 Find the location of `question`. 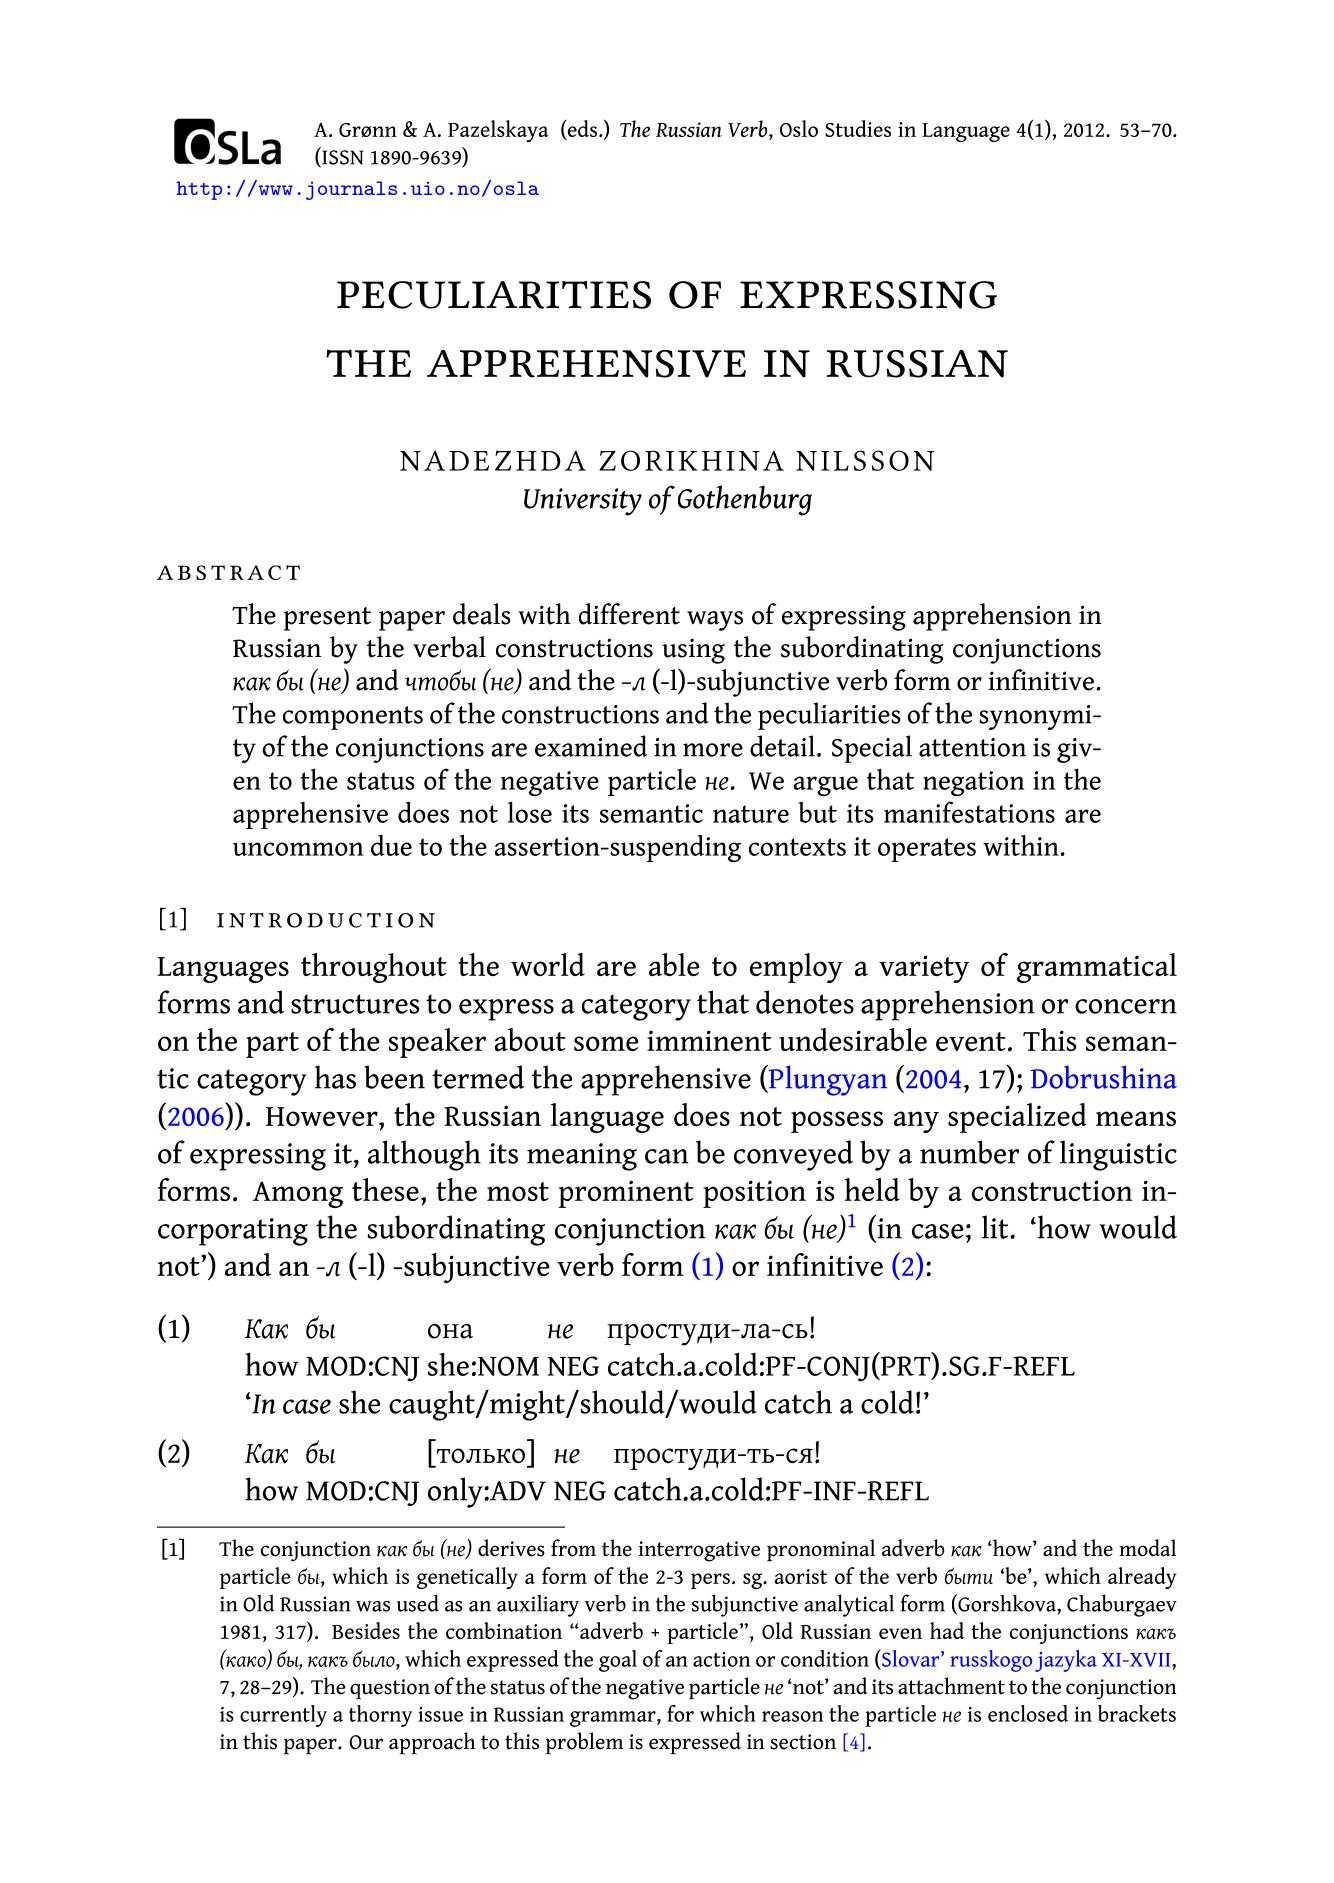

question is located at coordinates (390, 1689).
